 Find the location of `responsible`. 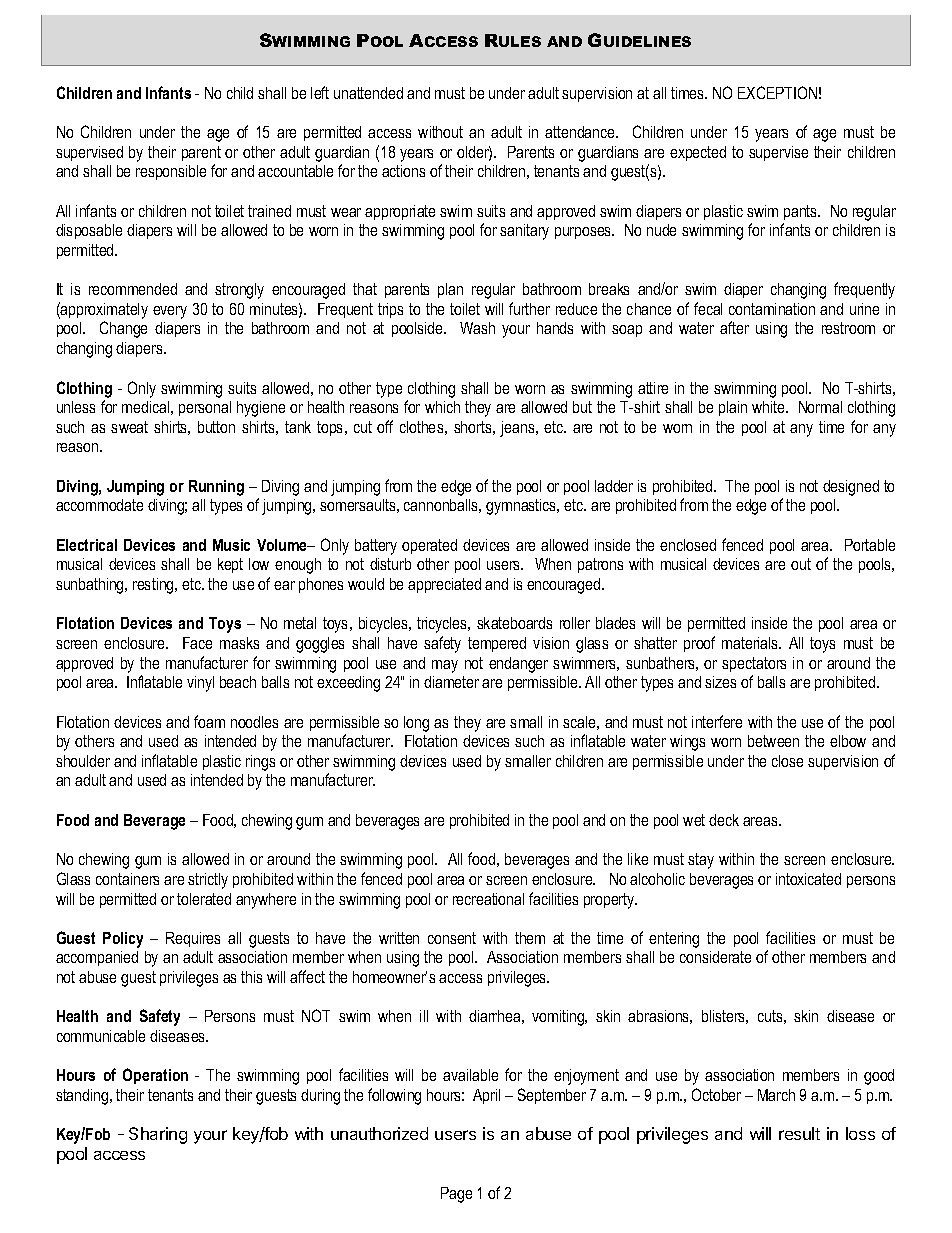

responsible is located at coordinates (171, 172).
